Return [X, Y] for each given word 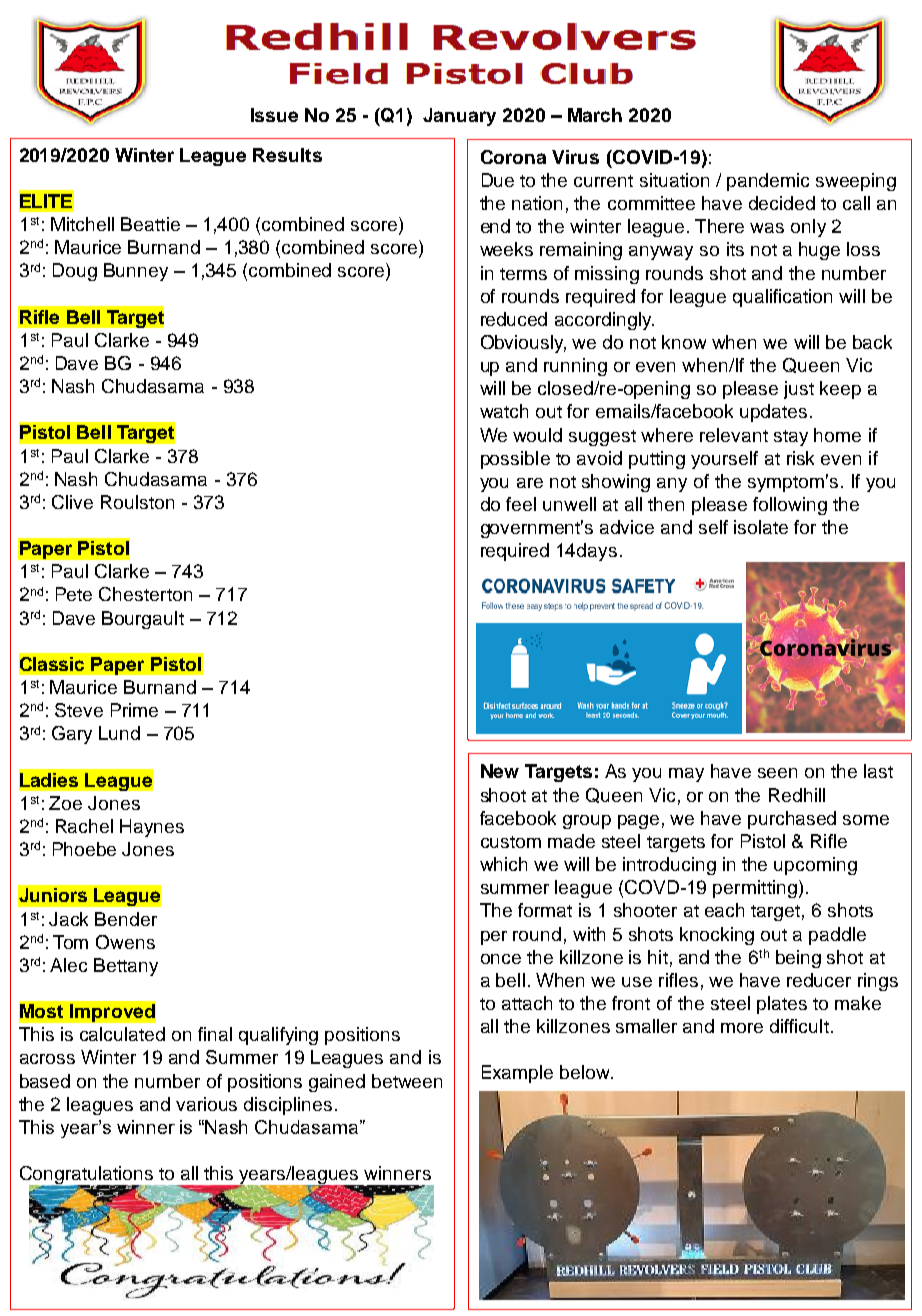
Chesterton [145, 594]
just [799, 390]
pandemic [768, 182]
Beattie [150, 224]
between [407, 1081]
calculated [122, 1034]
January [459, 117]
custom [511, 842]
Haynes [152, 828]
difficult [799, 1026]
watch [504, 411]
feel [521, 504]
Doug [75, 272]
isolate [761, 527]
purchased [792, 820]
